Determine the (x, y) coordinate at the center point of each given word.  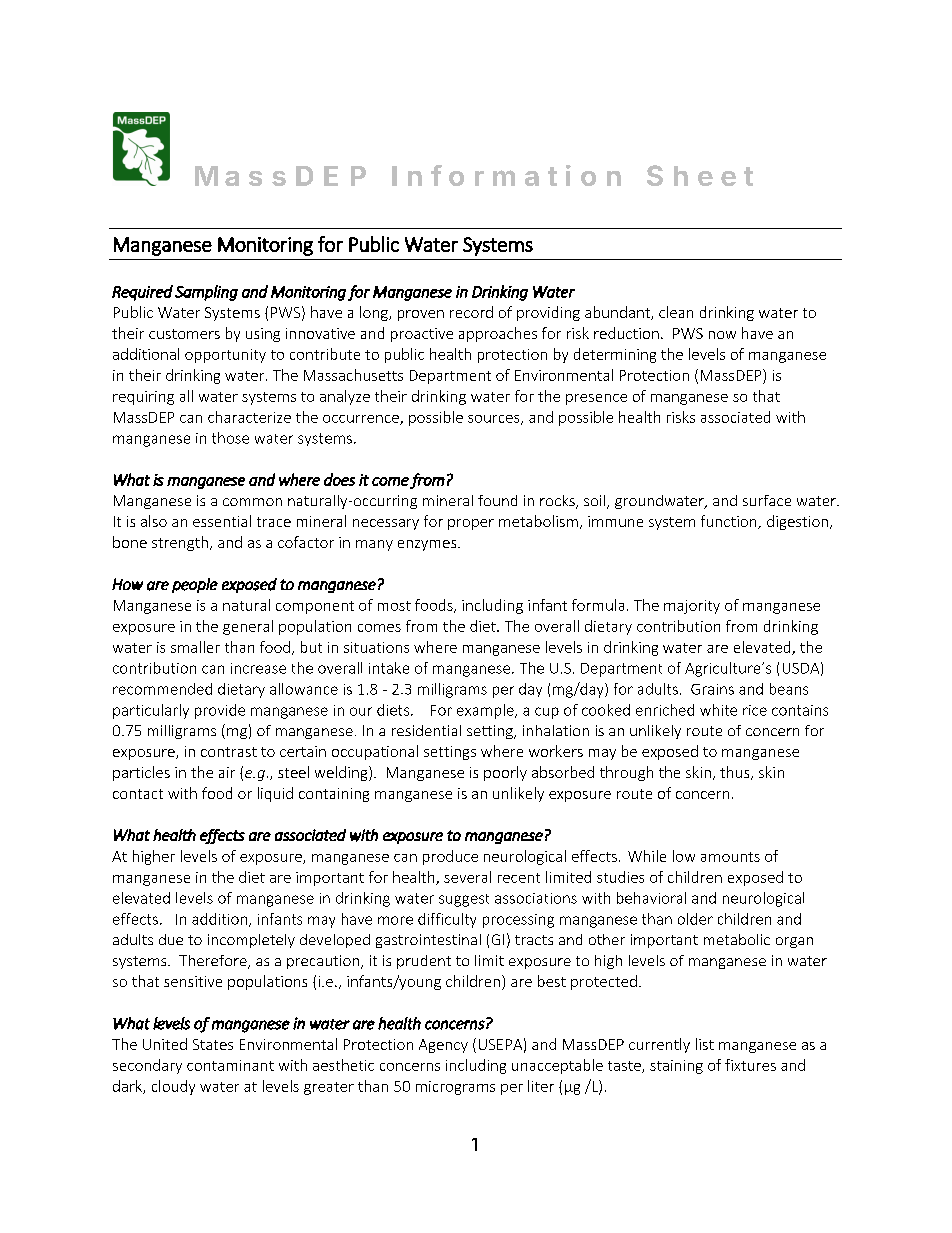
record (471, 312)
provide (220, 711)
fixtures (750, 1065)
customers (184, 334)
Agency (443, 1046)
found (497, 500)
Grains (712, 689)
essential (222, 521)
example (486, 711)
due (171, 939)
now (722, 335)
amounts (730, 857)
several (467, 877)
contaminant (230, 1065)
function (730, 522)
